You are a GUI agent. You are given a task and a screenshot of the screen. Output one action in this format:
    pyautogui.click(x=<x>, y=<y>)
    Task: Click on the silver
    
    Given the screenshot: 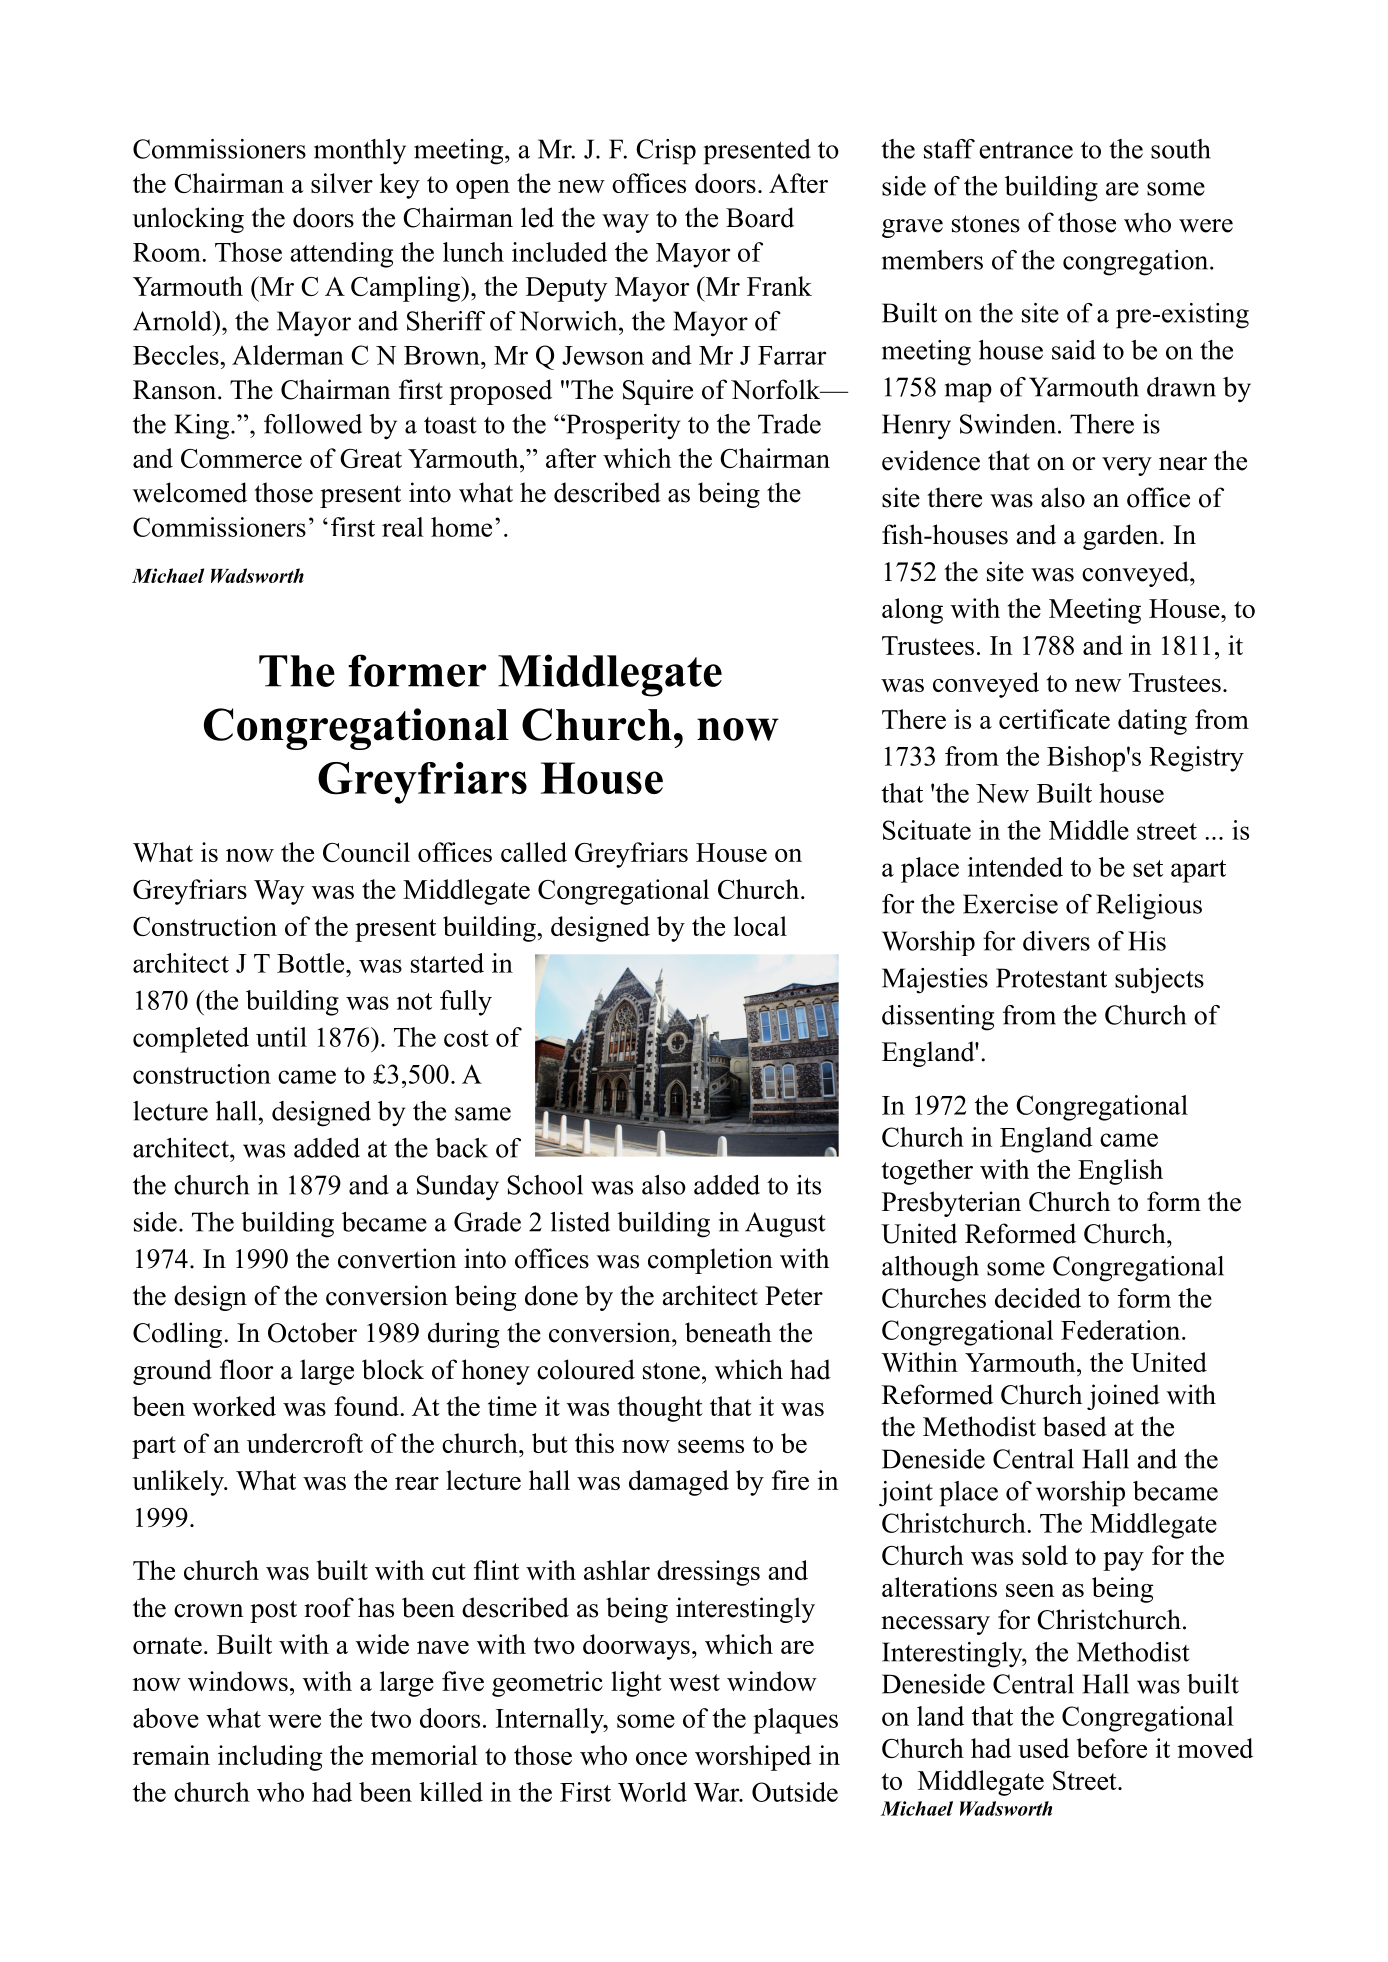 What is the action you would take?
    pyautogui.click(x=342, y=183)
